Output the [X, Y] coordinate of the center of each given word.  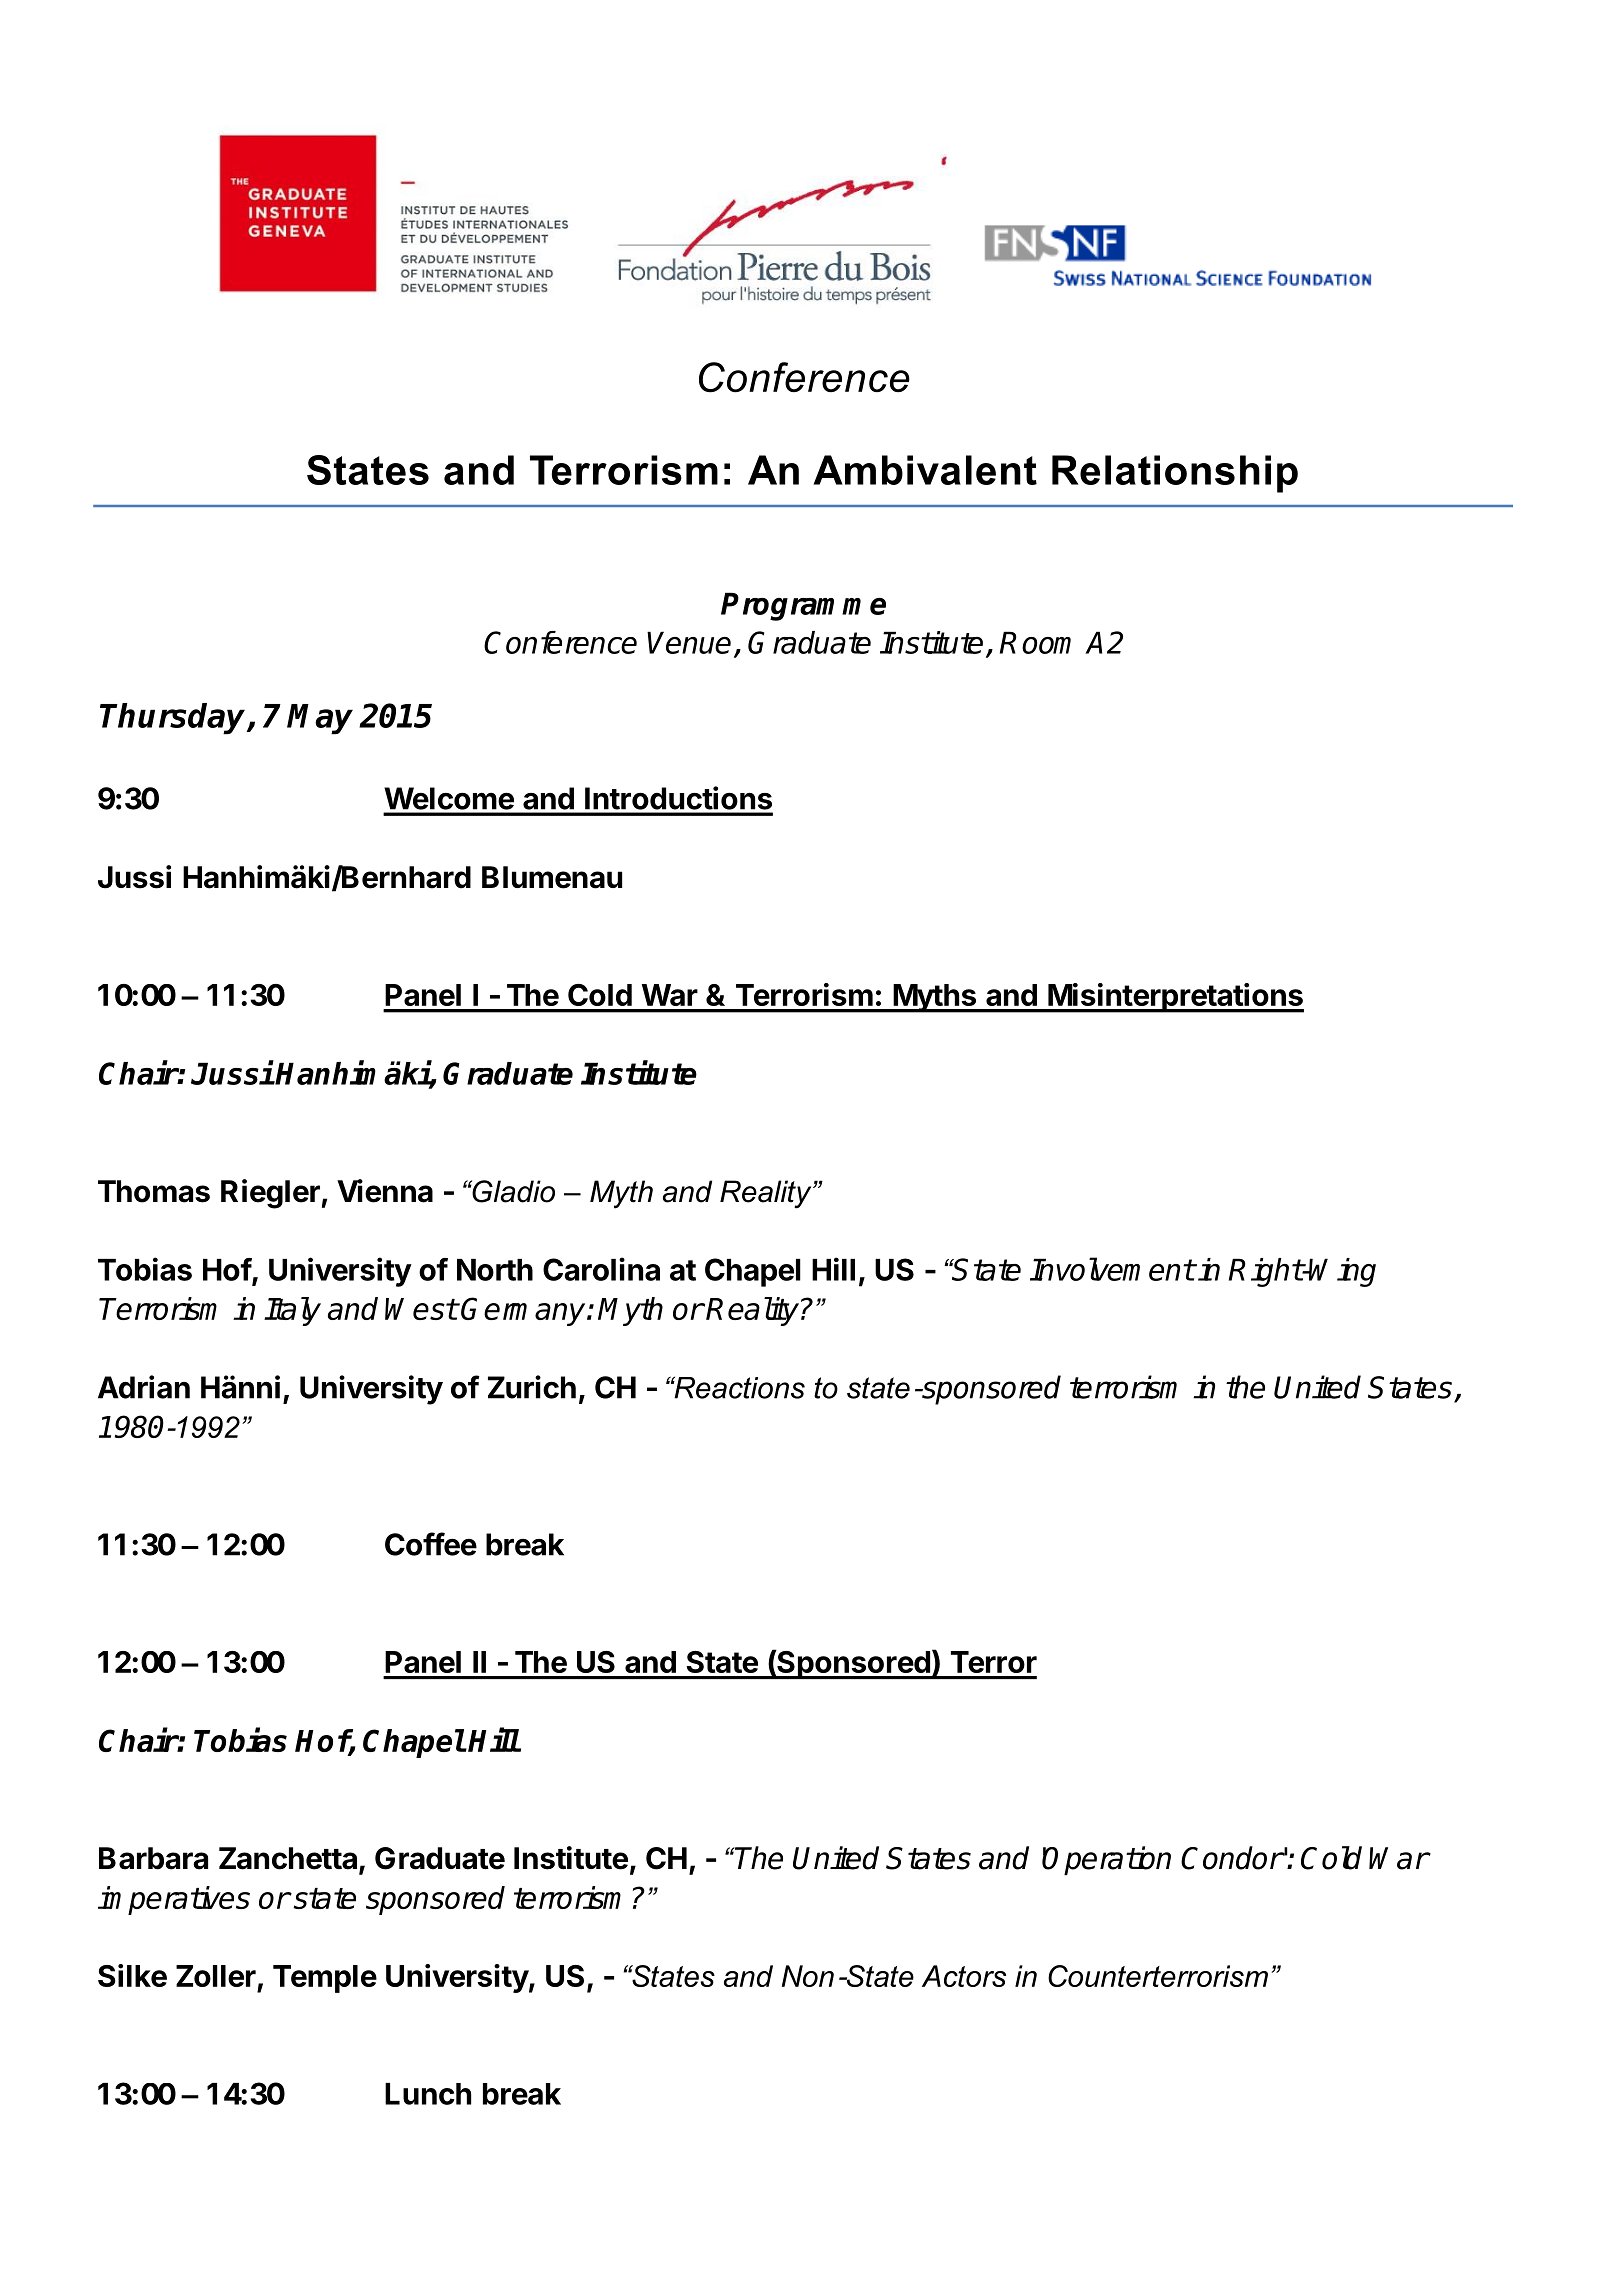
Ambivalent [925, 470]
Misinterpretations [1175, 998]
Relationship [1175, 474]
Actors [964, 1976]
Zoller [216, 1976]
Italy [292, 1311]
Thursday [174, 719]
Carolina [601, 1269]
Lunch [428, 2094]
